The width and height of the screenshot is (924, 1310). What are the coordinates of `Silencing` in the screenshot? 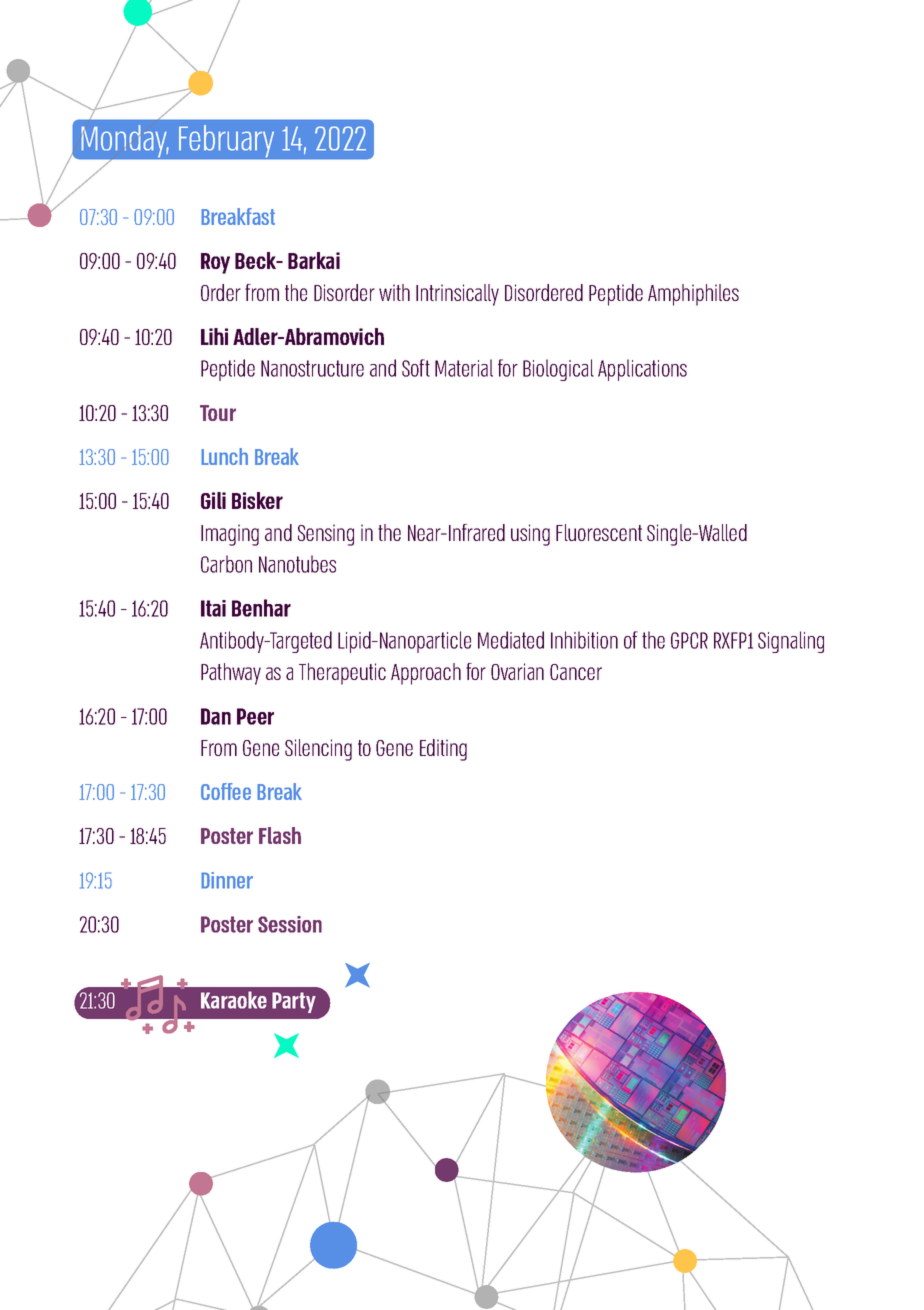 It's located at (318, 750).
